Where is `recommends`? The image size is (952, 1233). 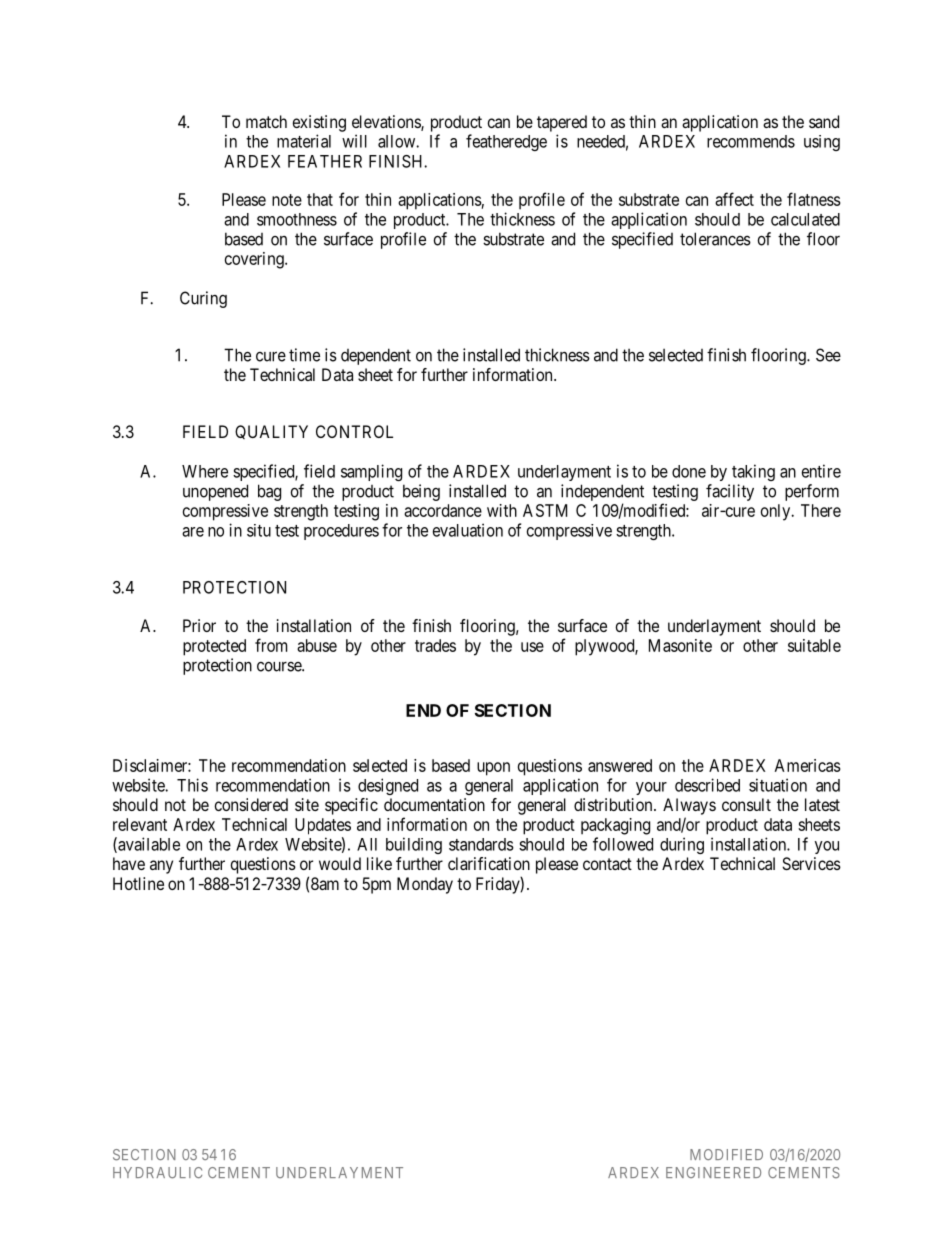 recommends is located at coordinates (751, 141).
